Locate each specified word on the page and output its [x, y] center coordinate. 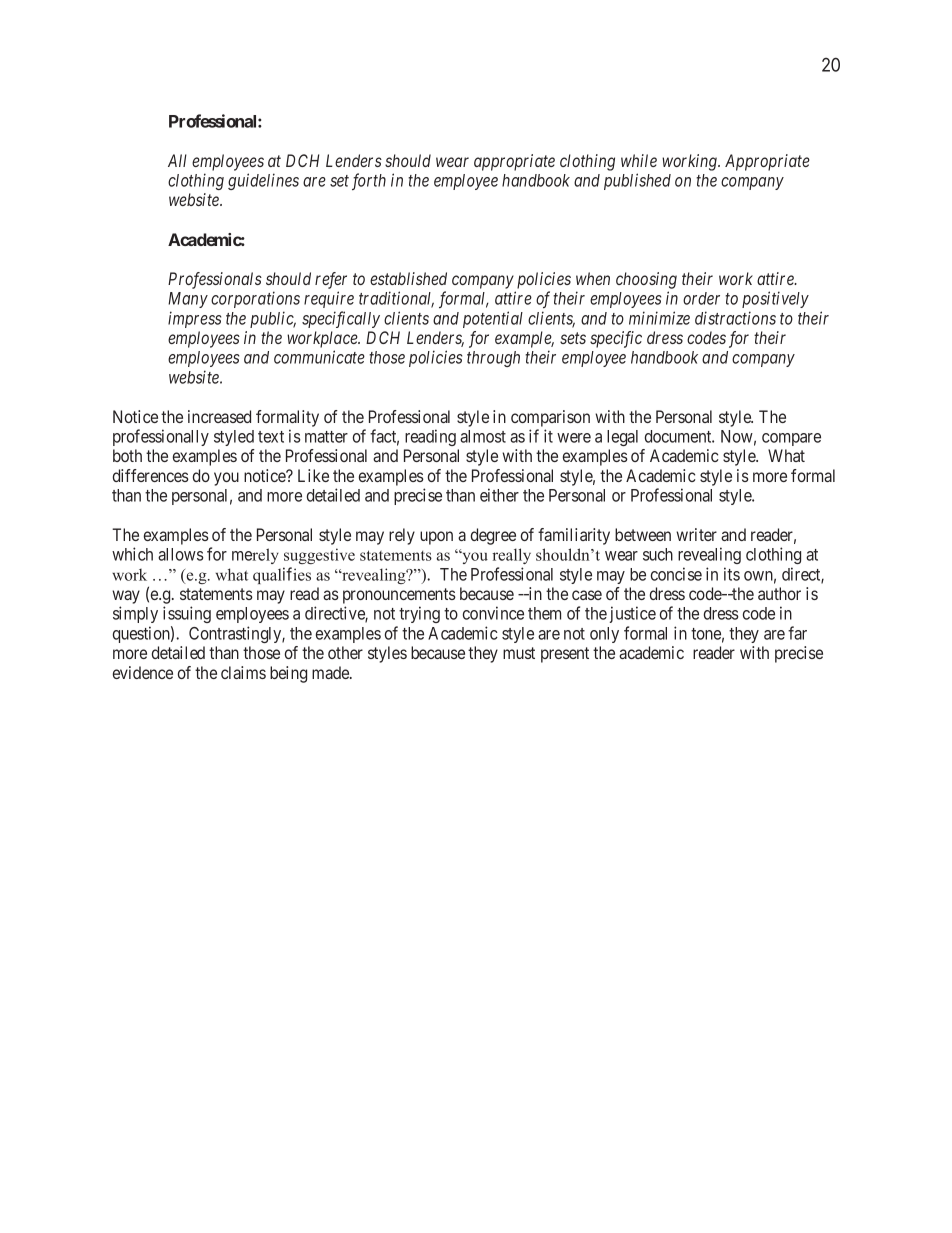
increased [219, 416]
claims [243, 672]
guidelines [263, 181]
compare [791, 439]
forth [369, 181]
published [637, 181]
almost [483, 436]
